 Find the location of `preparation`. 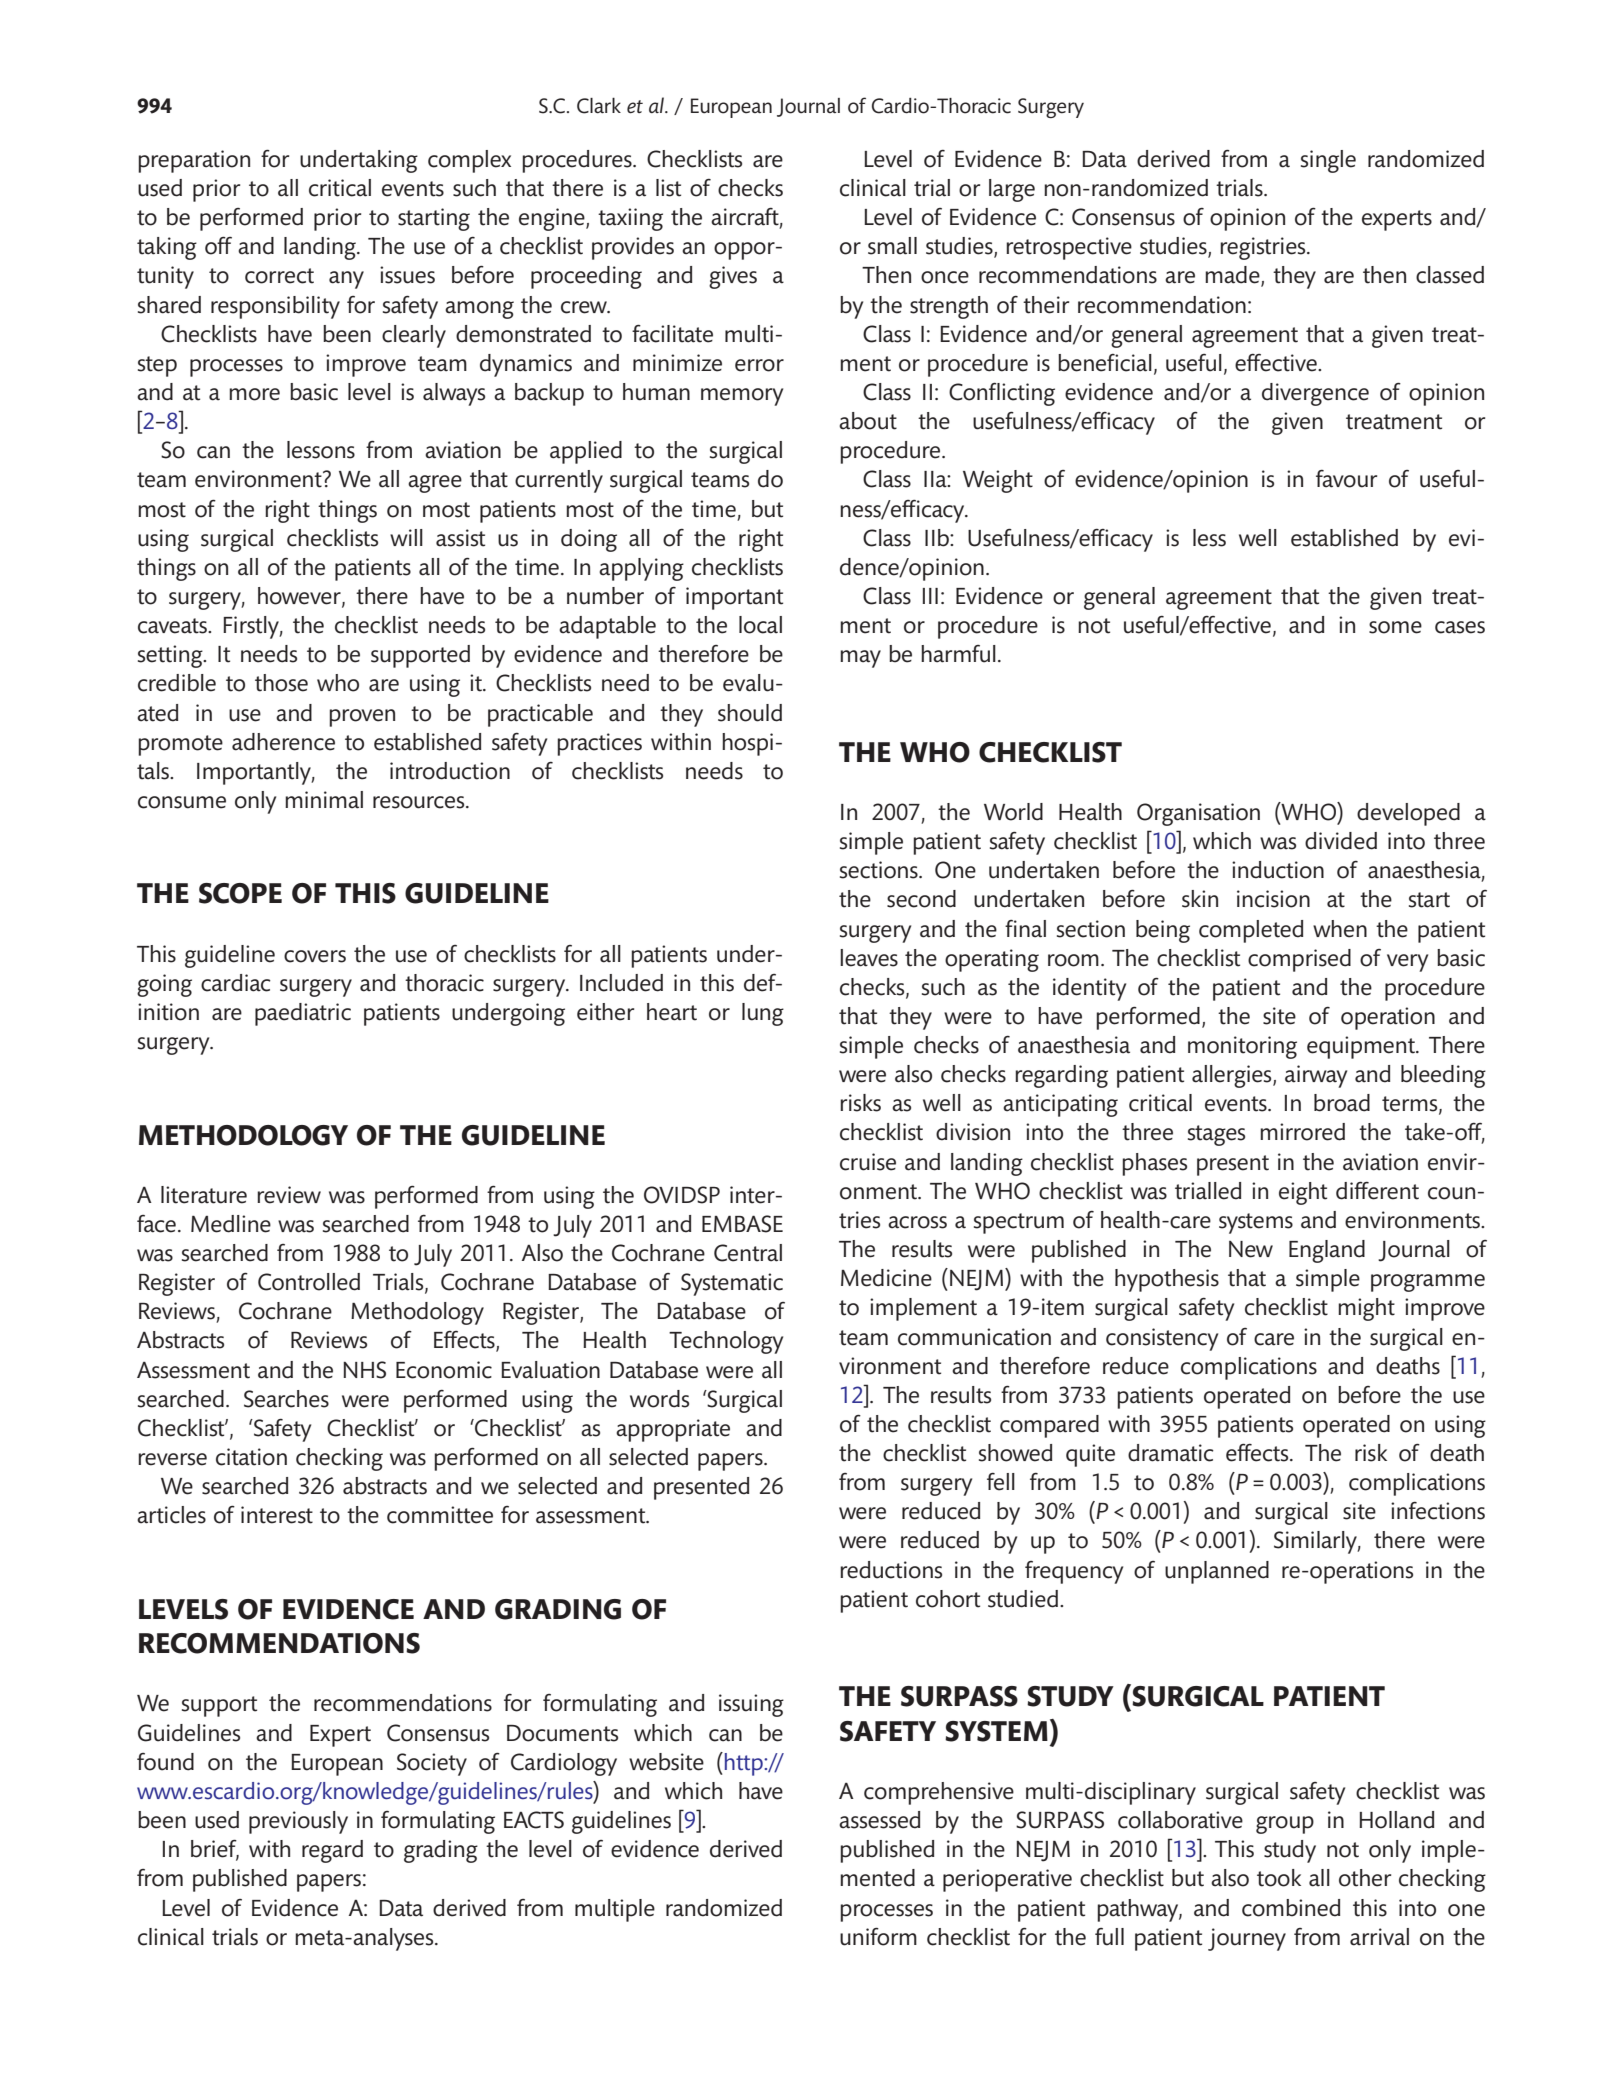

preparation is located at coordinates (194, 161).
